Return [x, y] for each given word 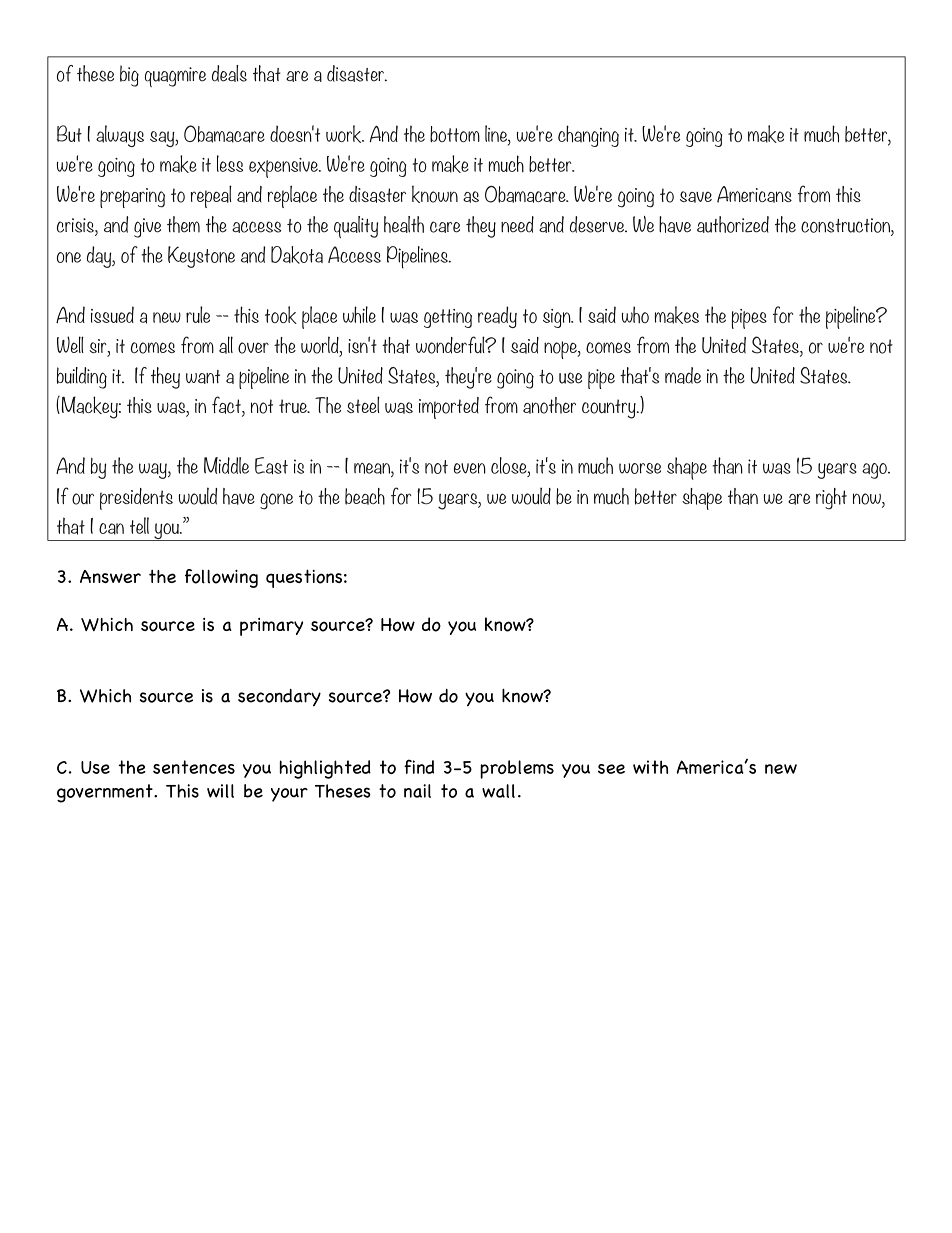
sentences [194, 767]
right [831, 499]
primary [271, 627]
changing [588, 136]
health [404, 224]
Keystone [201, 257]
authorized [733, 224]
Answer [110, 576]
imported [449, 408]
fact [227, 406]
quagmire [175, 77]
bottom [455, 134]
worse [640, 468]
